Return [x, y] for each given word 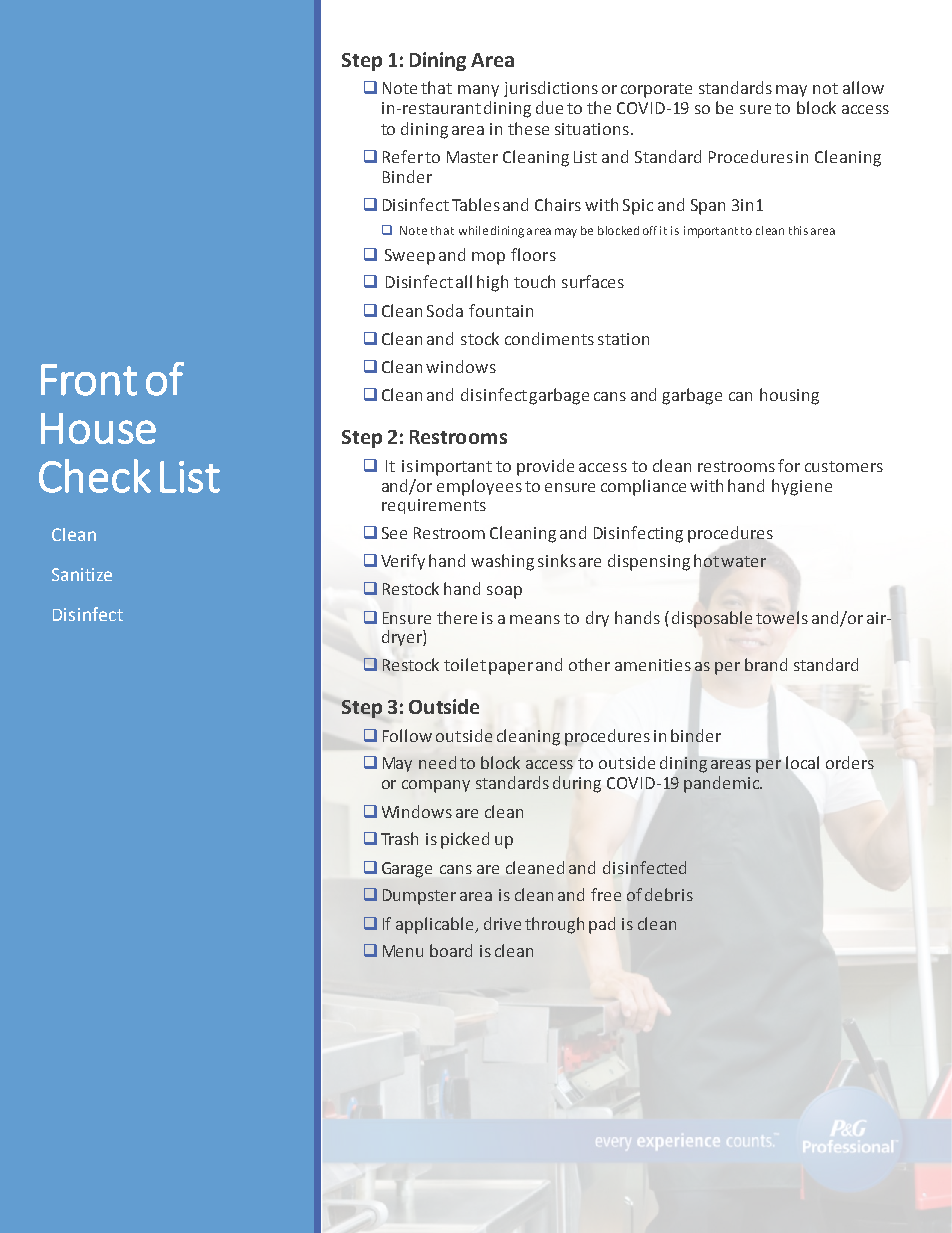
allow [863, 87]
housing [789, 396]
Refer [403, 156]
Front [89, 380]
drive [502, 923]
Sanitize [82, 574]
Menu [403, 951]
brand [766, 664]
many [478, 91]
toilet [465, 664]
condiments [549, 338]
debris [669, 894]
